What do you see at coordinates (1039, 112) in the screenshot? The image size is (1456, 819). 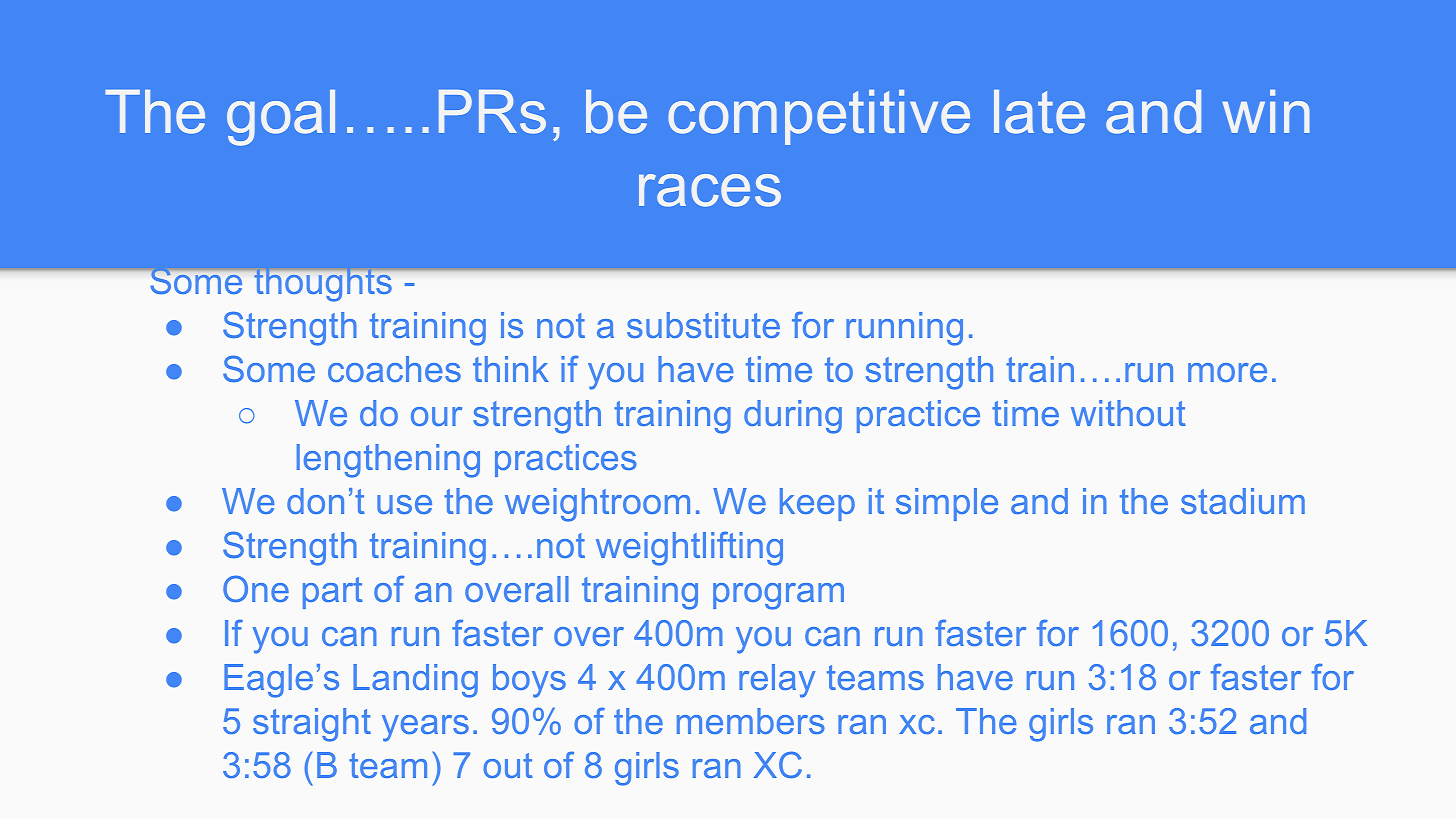 I see `late` at bounding box center [1039, 112].
